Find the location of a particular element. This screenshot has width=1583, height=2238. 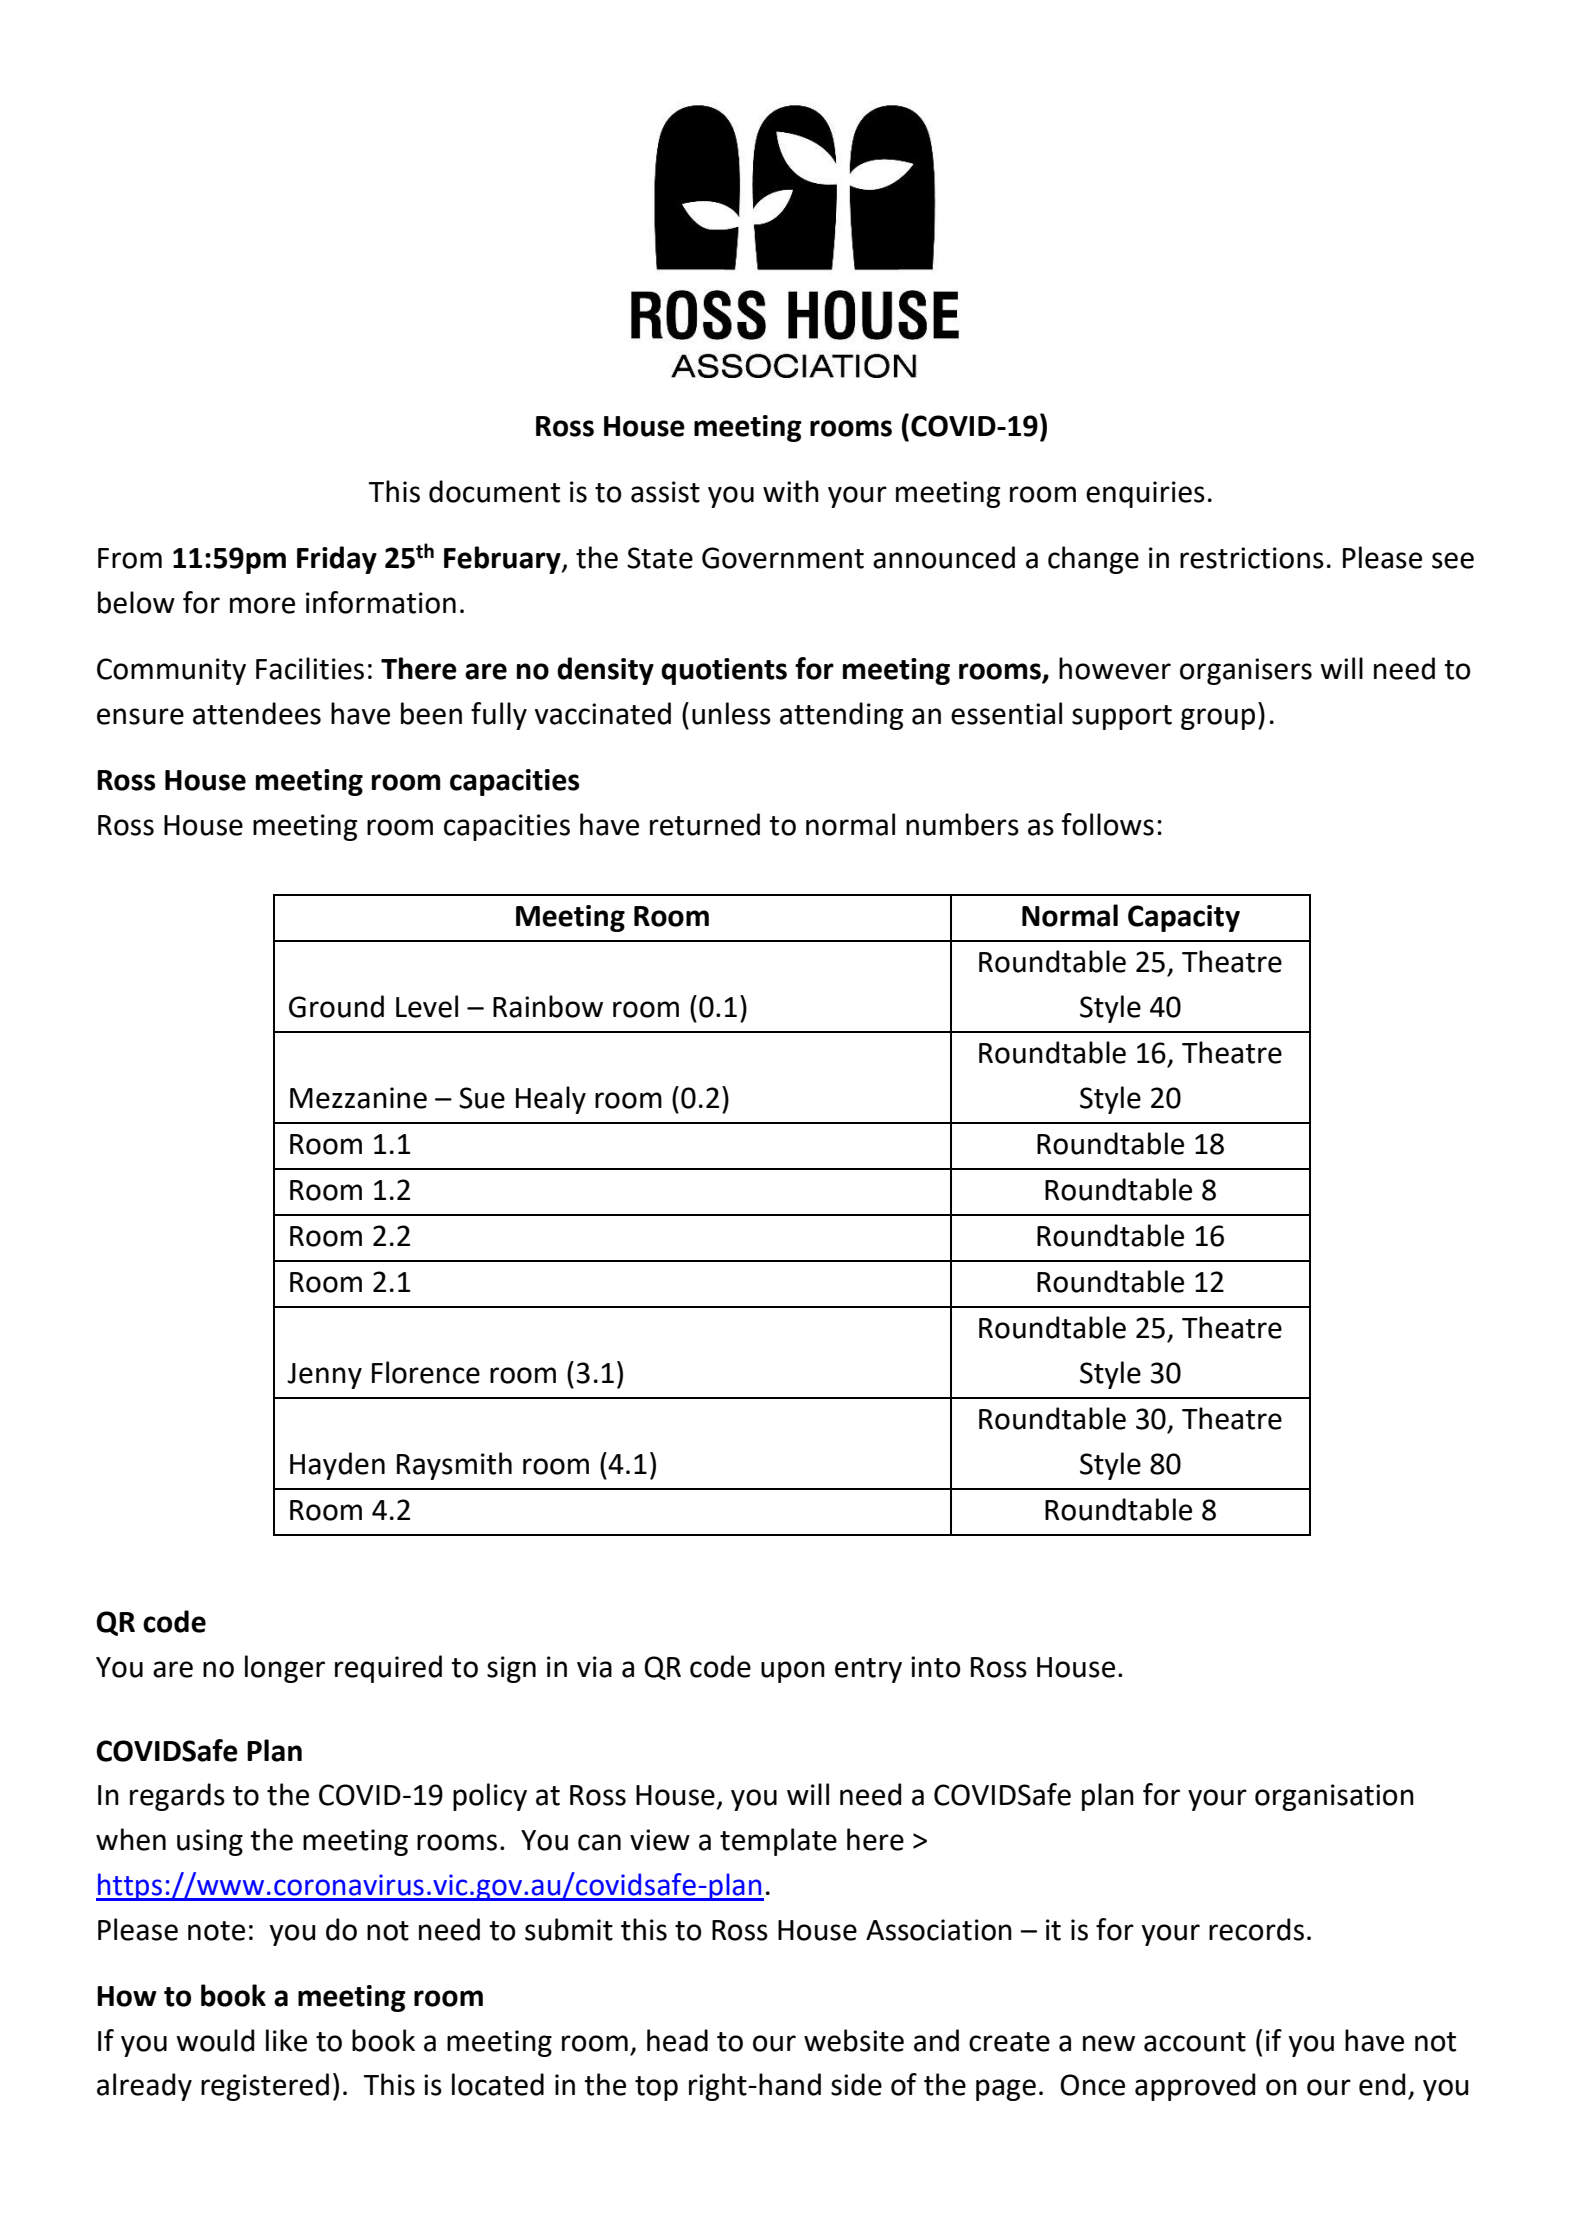

Healy is located at coordinates (551, 1100).
